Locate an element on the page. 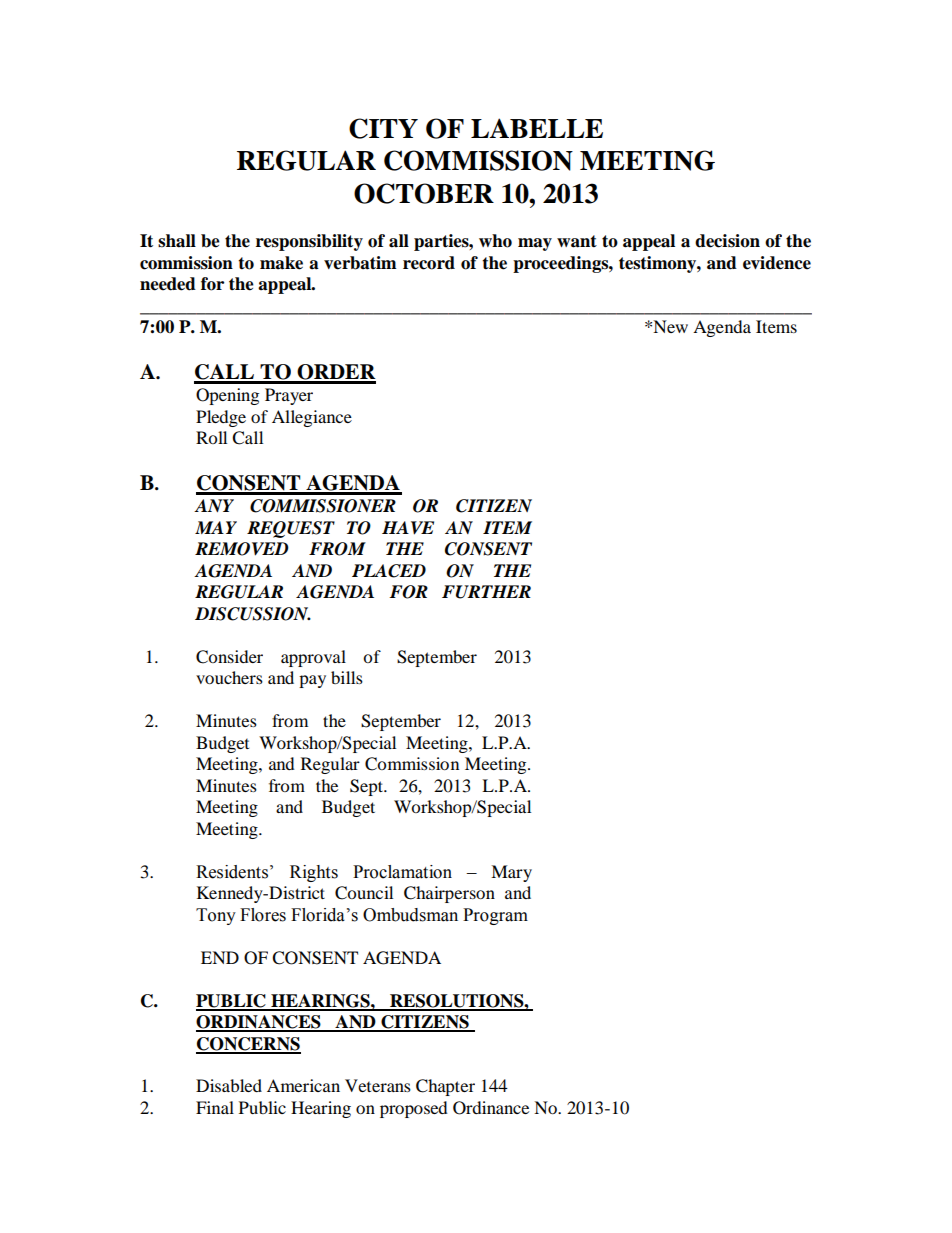 The height and width of the image is (1233, 952). shall is located at coordinates (177, 241).
